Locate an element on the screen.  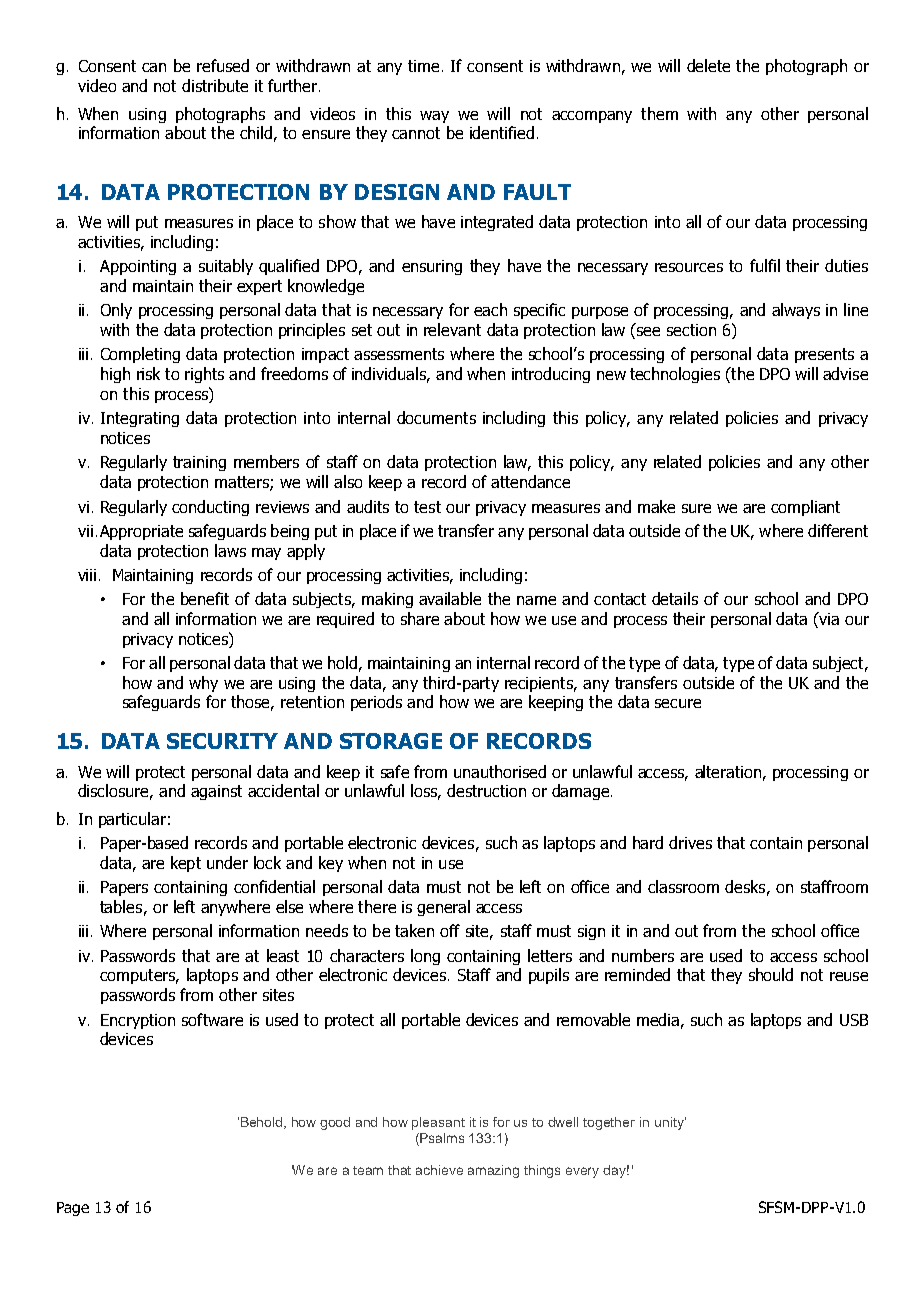
identified is located at coordinates (502, 132).
